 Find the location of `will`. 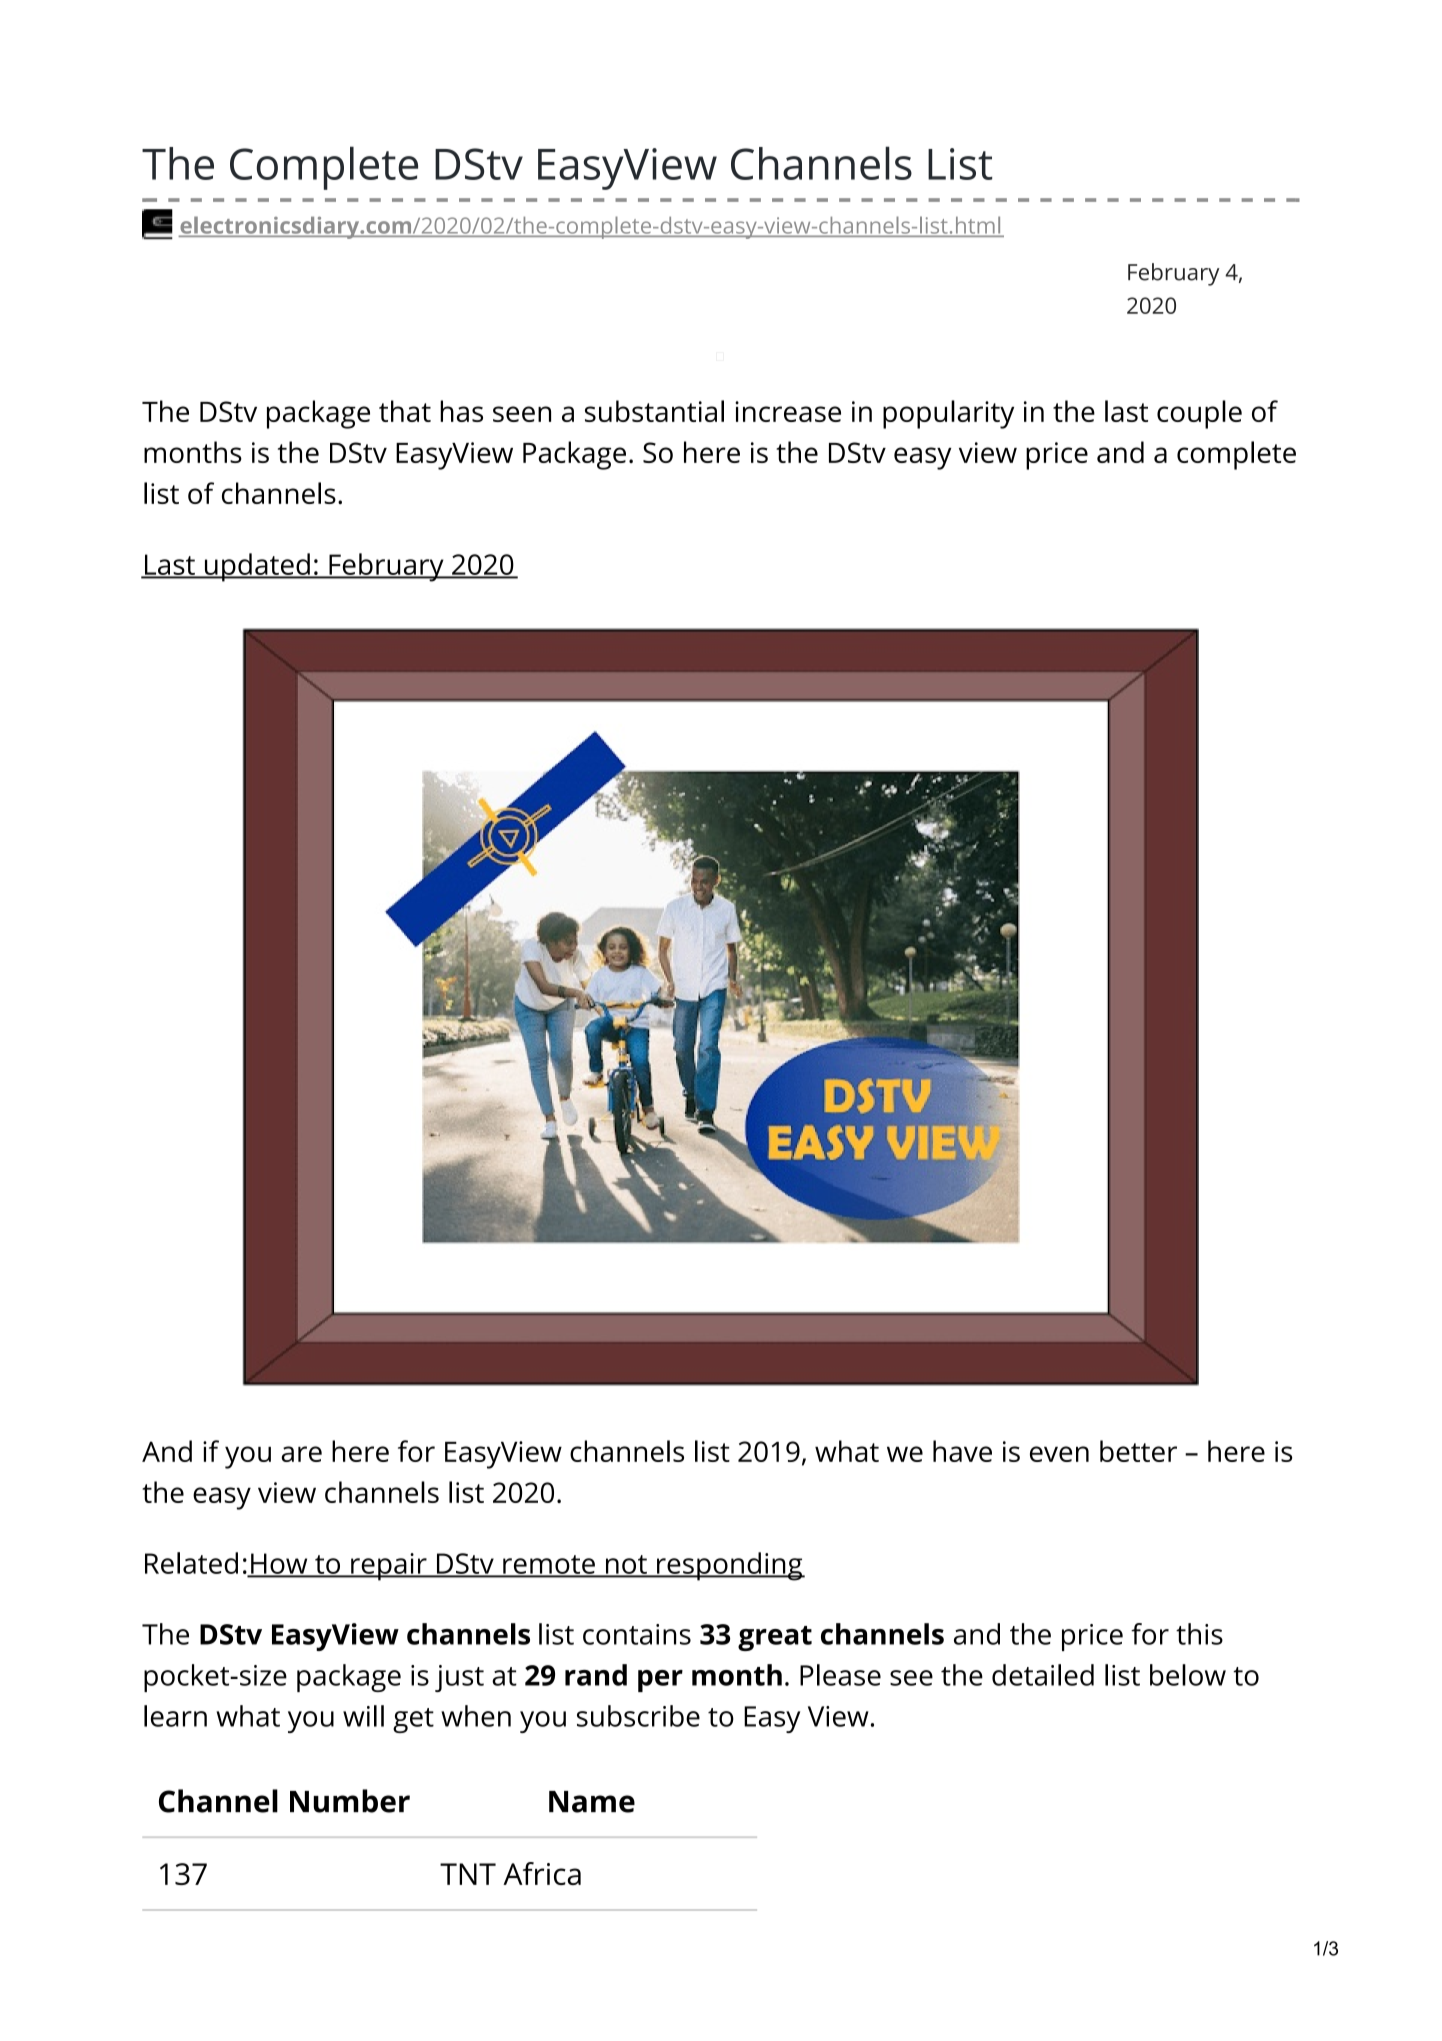

will is located at coordinates (363, 1716).
